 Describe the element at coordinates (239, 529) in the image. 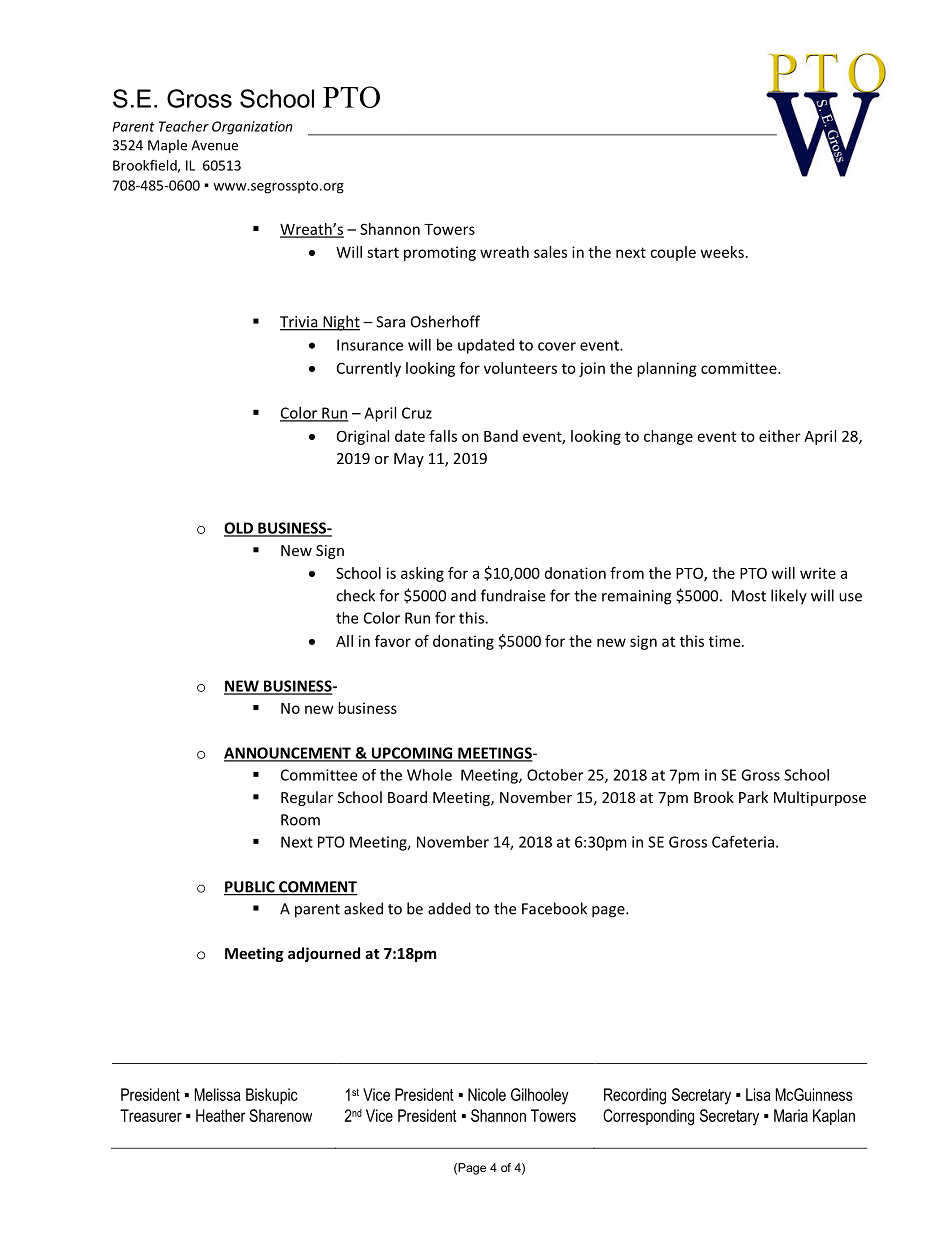

I see `OLD` at that location.
